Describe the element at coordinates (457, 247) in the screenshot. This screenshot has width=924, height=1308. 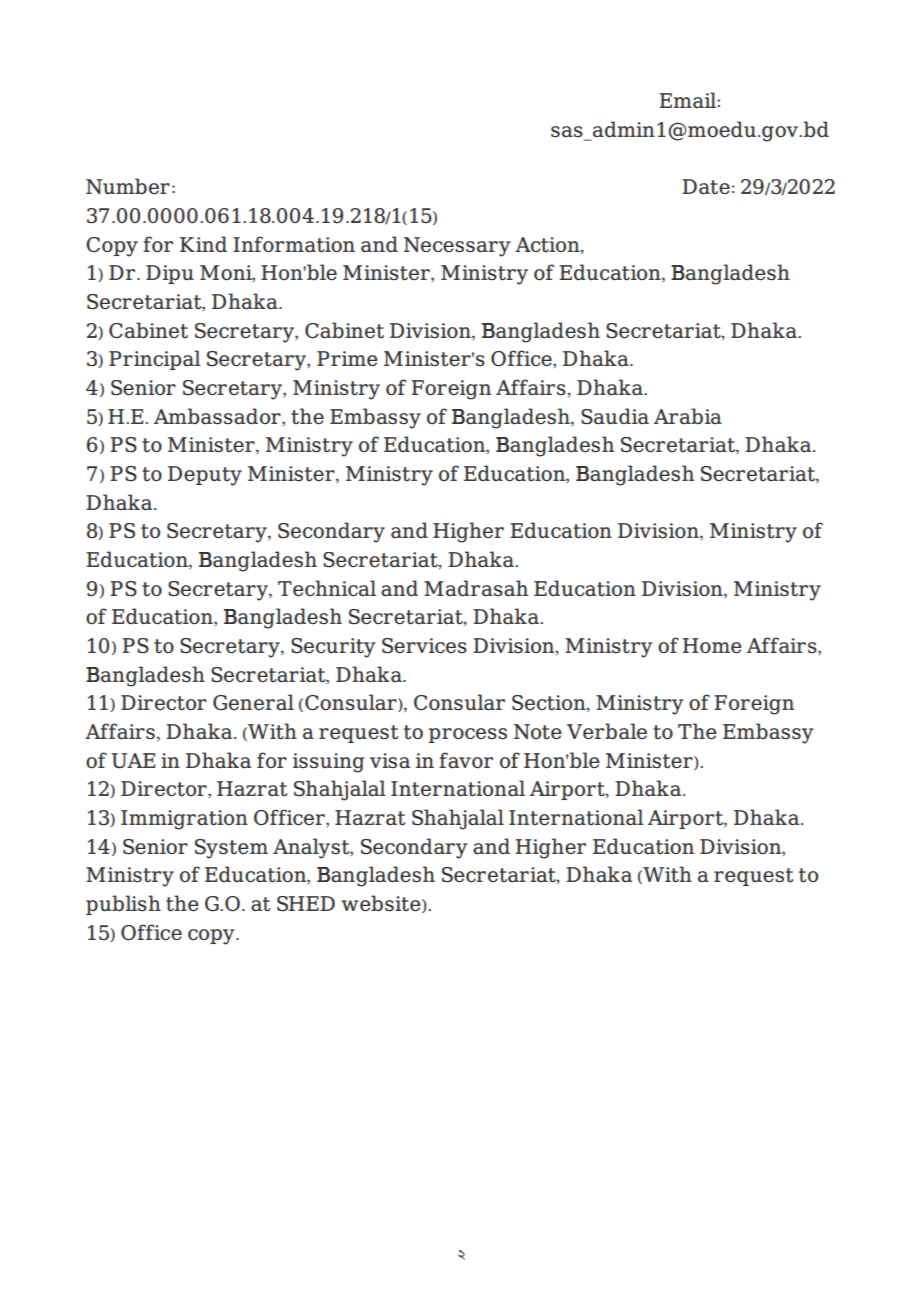
I see `Necessary` at that location.
